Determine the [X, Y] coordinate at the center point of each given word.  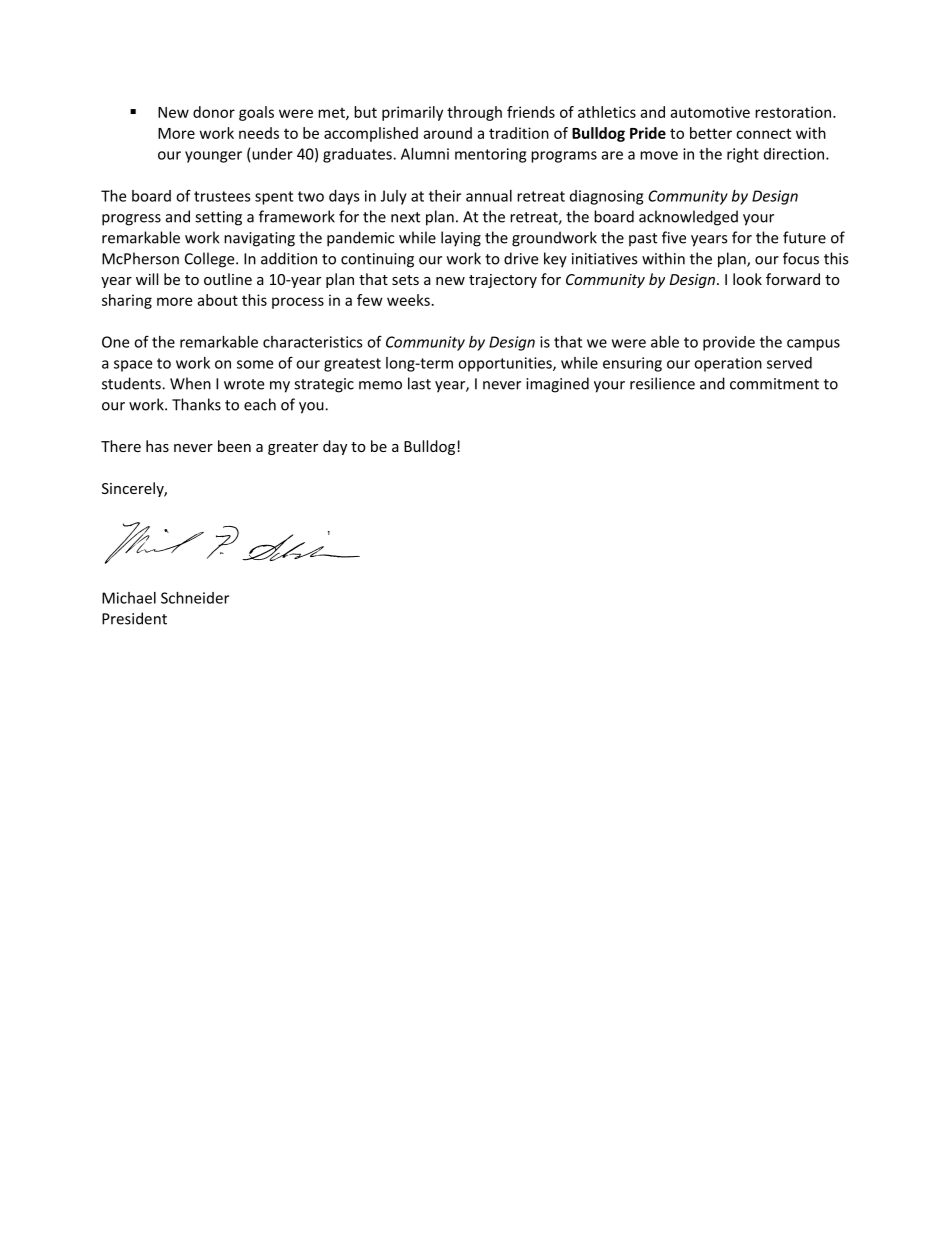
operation [728, 364]
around [447, 133]
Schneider [195, 598]
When [190, 383]
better [711, 133]
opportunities [506, 364]
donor [214, 112]
